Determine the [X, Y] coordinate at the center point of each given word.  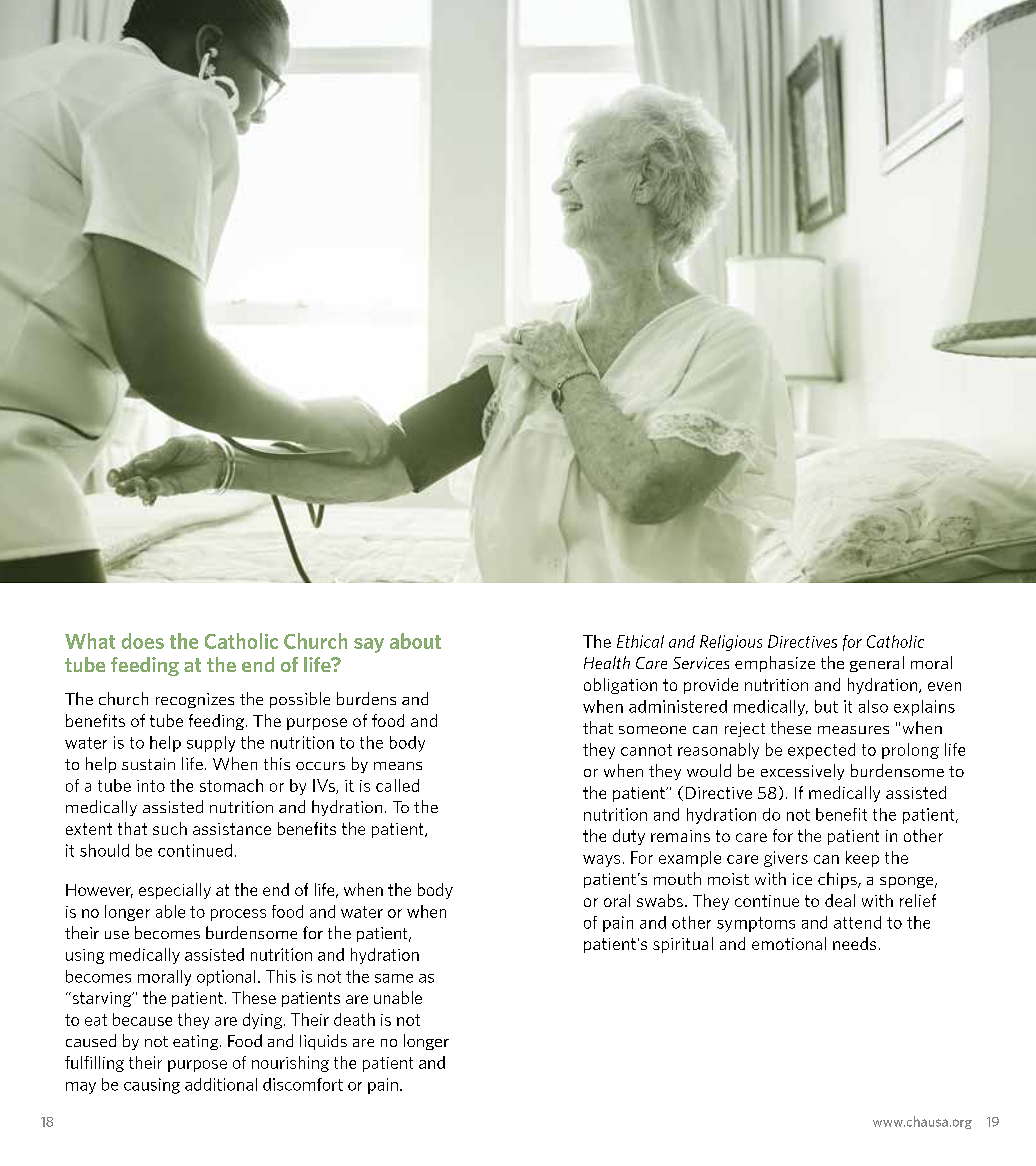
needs [854, 943]
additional [221, 1084]
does [143, 641]
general [877, 664]
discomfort [303, 1084]
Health [607, 662]
